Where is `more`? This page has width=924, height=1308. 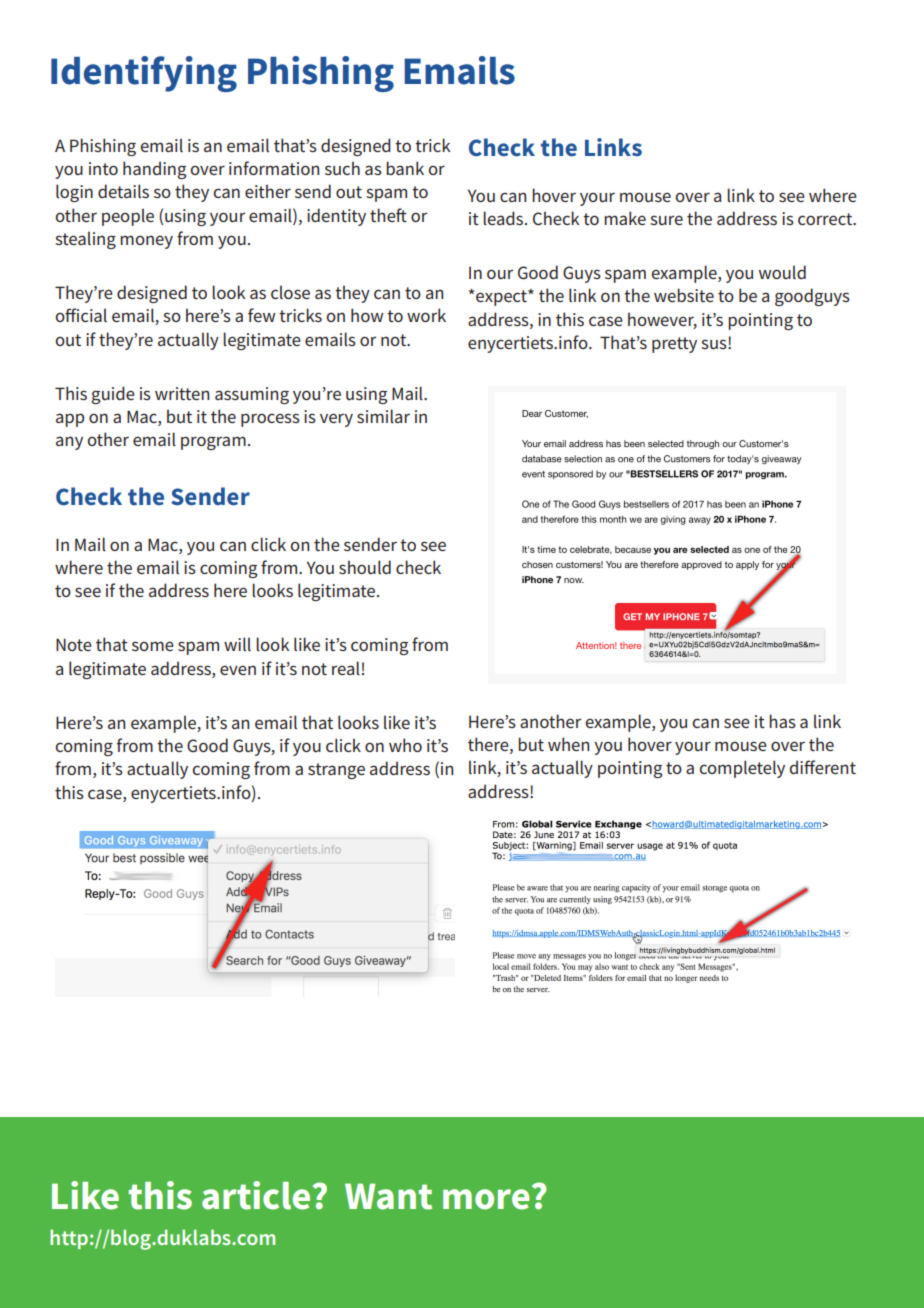
more is located at coordinates (486, 1199).
